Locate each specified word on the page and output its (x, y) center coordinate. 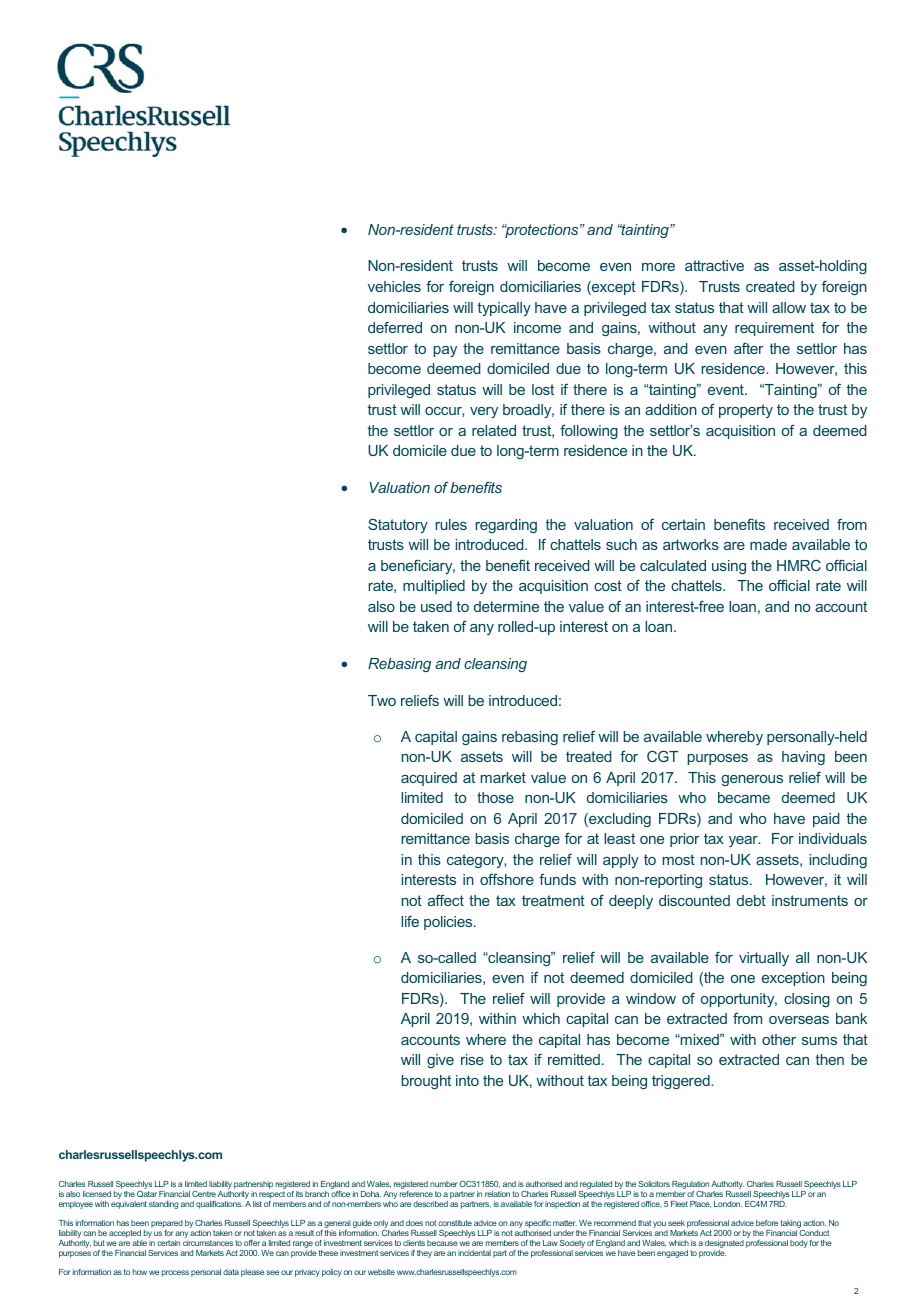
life (410, 921)
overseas (799, 1020)
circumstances (208, 1243)
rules (451, 524)
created (770, 286)
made (768, 544)
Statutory (398, 525)
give (440, 1061)
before (767, 1223)
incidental (474, 1253)
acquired (429, 779)
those (495, 797)
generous (752, 780)
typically (504, 309)
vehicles (394, 286)
